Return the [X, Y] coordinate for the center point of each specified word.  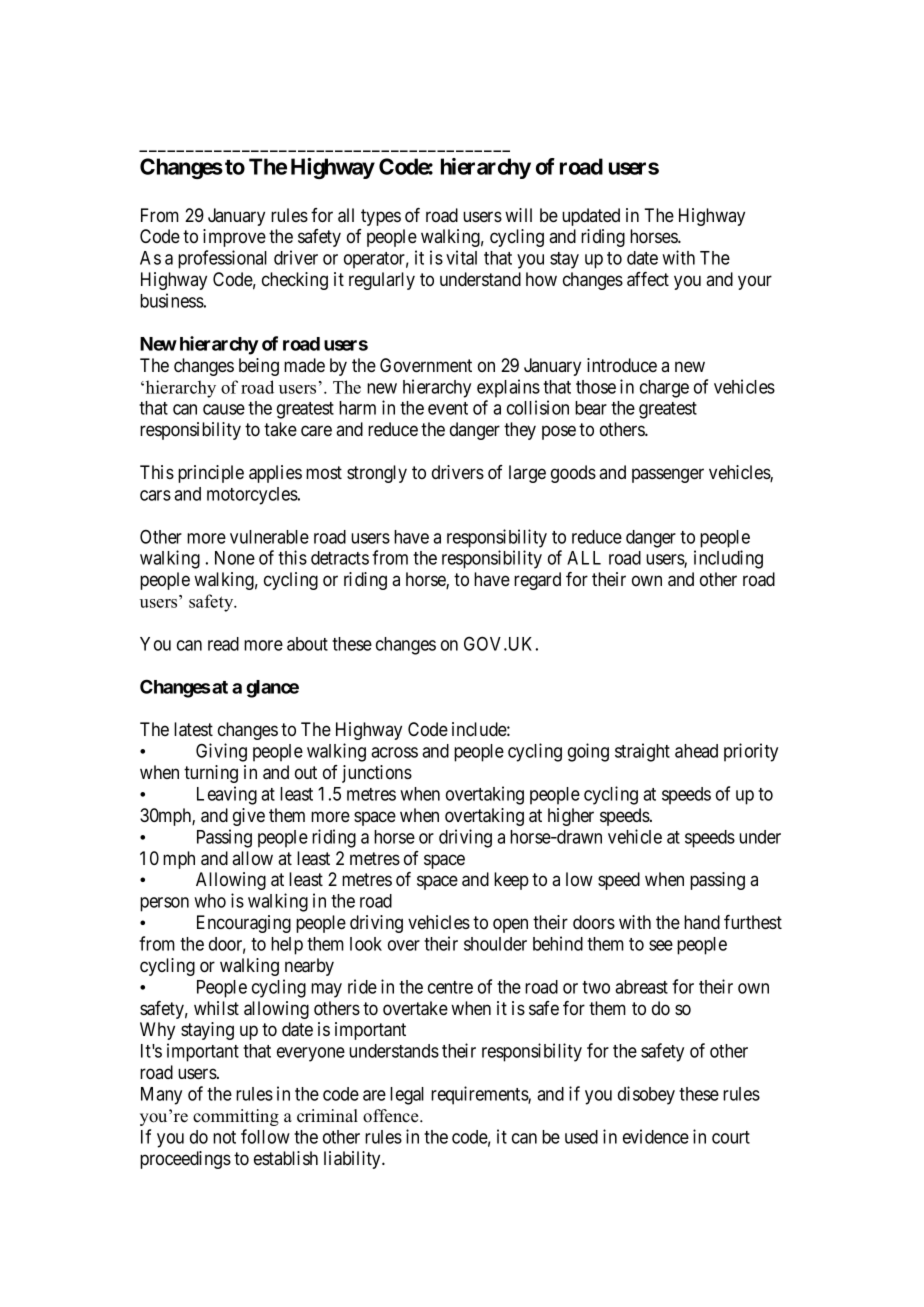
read [223, 644]
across [394, 752]
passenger [668, 475]
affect [648, 279]
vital [461, 257]
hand [702, 922]
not [224, 1137]
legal [407, 1096]
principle [211, 474]
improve [234, 238]
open [510, 925]
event [448, 408]
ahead [696, 751]
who [210, 901]
